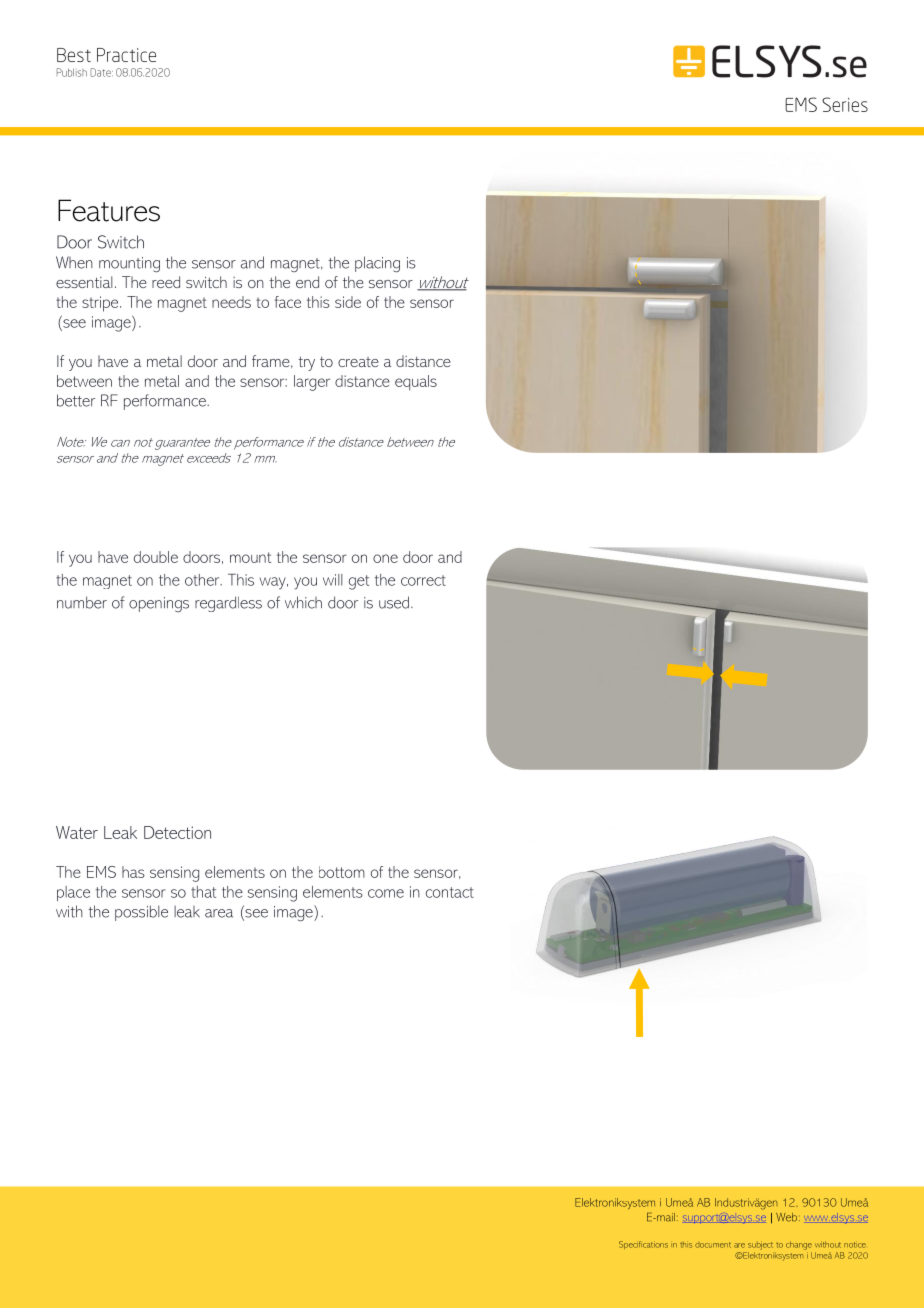 This screenshot has width=924, height=1308. What do you see at coordinates (156, 557) in the screenshot?
I see `double` at bounding box center [156, 557].
